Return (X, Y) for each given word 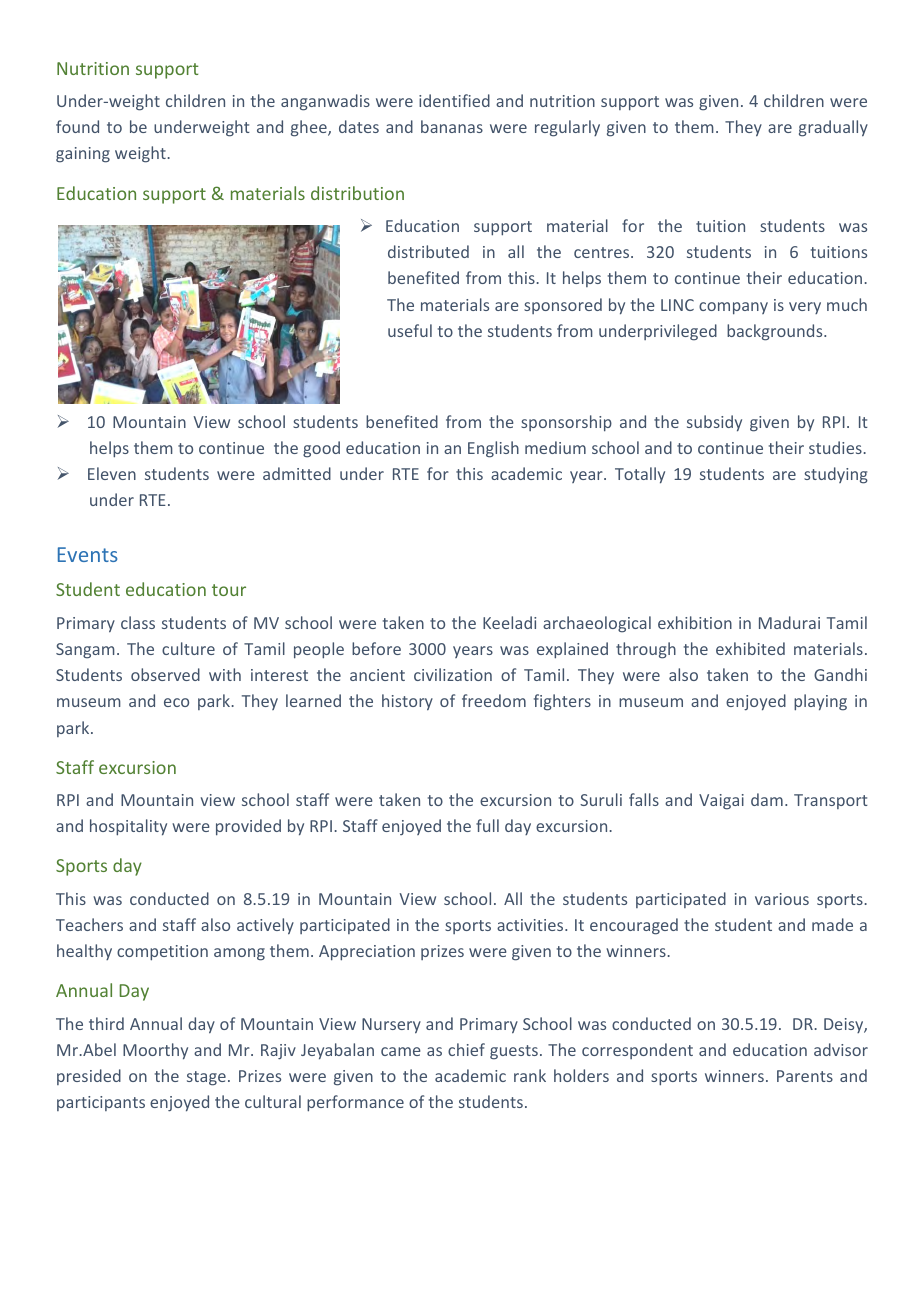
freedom (494, 700)
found (77, 126)
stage (206, 1078)
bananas (452, 126)
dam (767, 799)
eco (176, 702)
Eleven (112, 473)
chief (466, 1049)
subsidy (714, 423)
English (493, 449)
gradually (833, 128)
